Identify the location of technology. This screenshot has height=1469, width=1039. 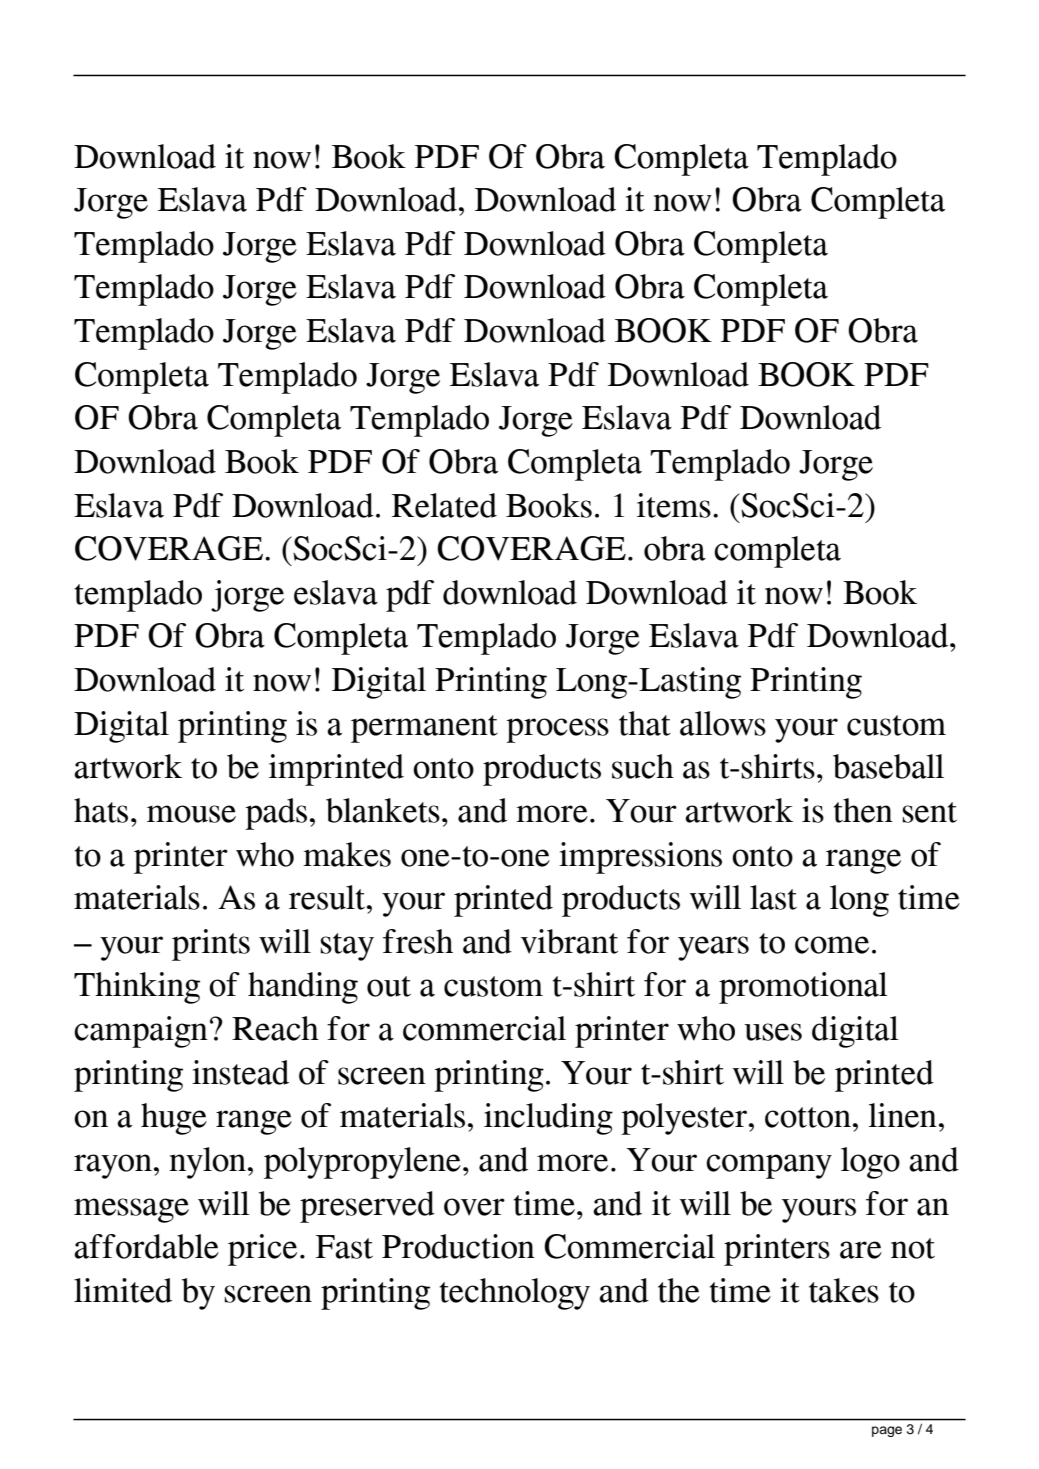
(515, 1294).
